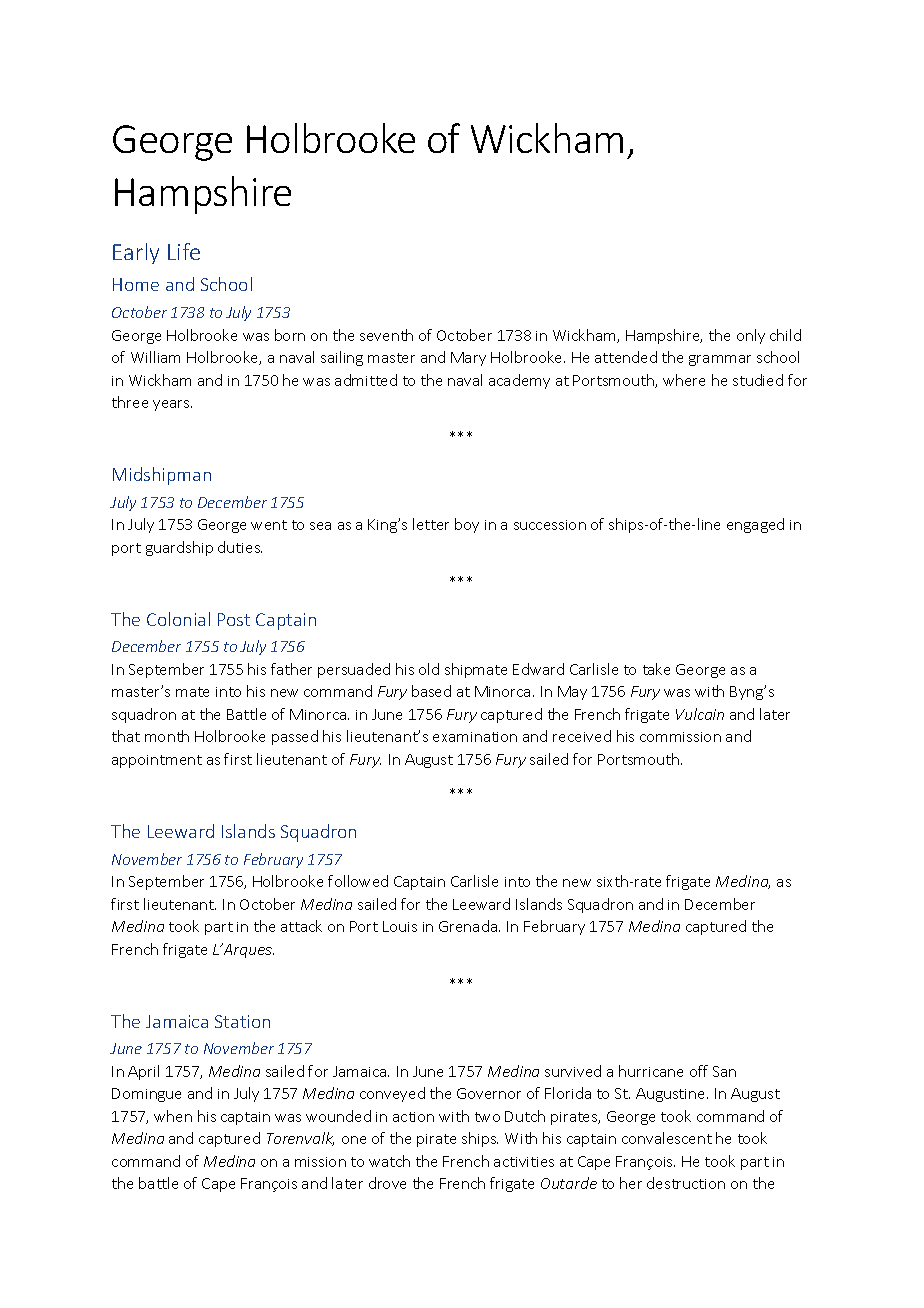  Describe the element at coordinates (475, 737) in the screenshot. I see `examination` at that location.
